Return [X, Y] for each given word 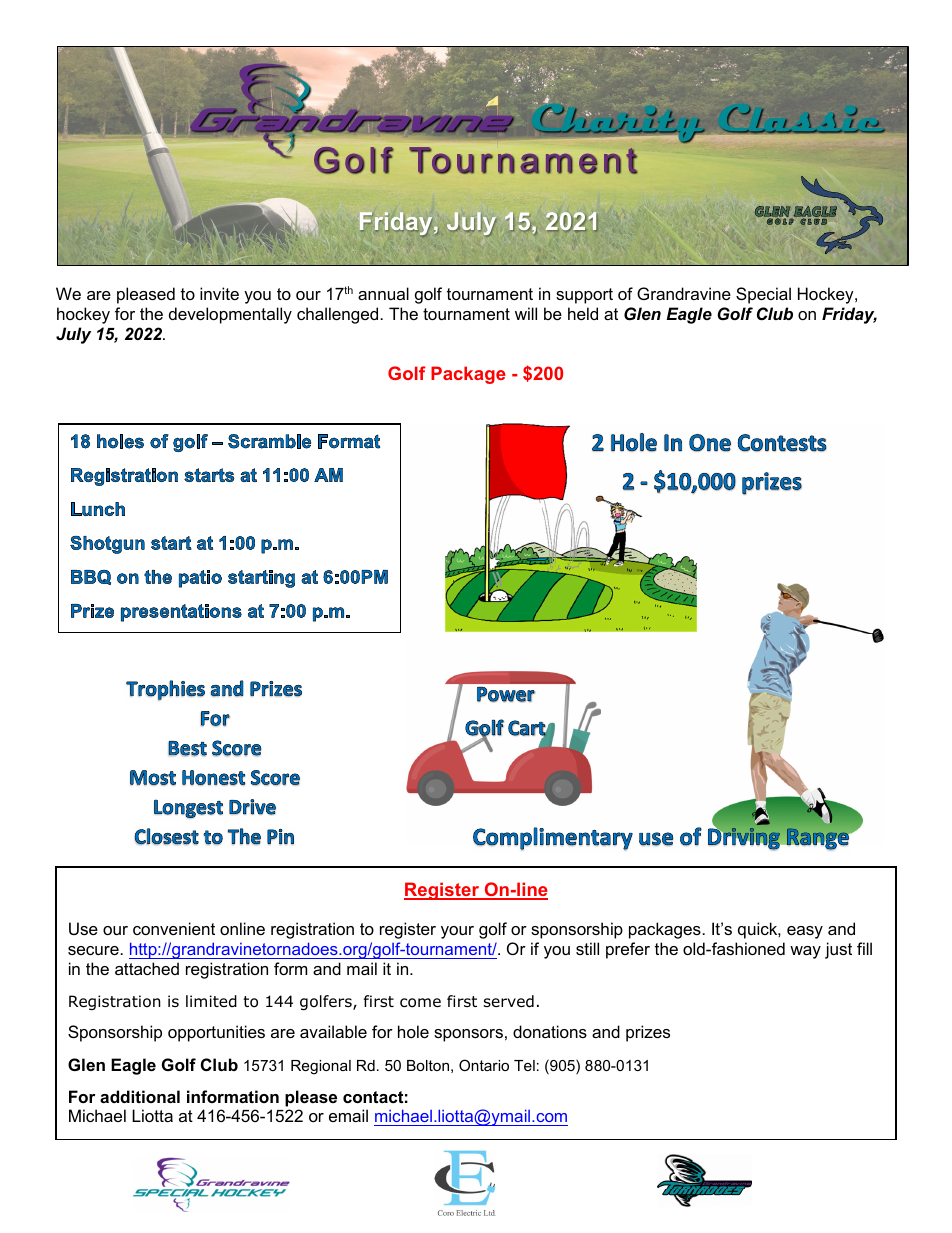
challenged [337, 315]
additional [140, 1096]
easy [805, 932]
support [584, 296]
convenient [174, 928]
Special [763, 295]
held [583, 313]
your [457, 932]
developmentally [230, 315]
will [526, 313]
